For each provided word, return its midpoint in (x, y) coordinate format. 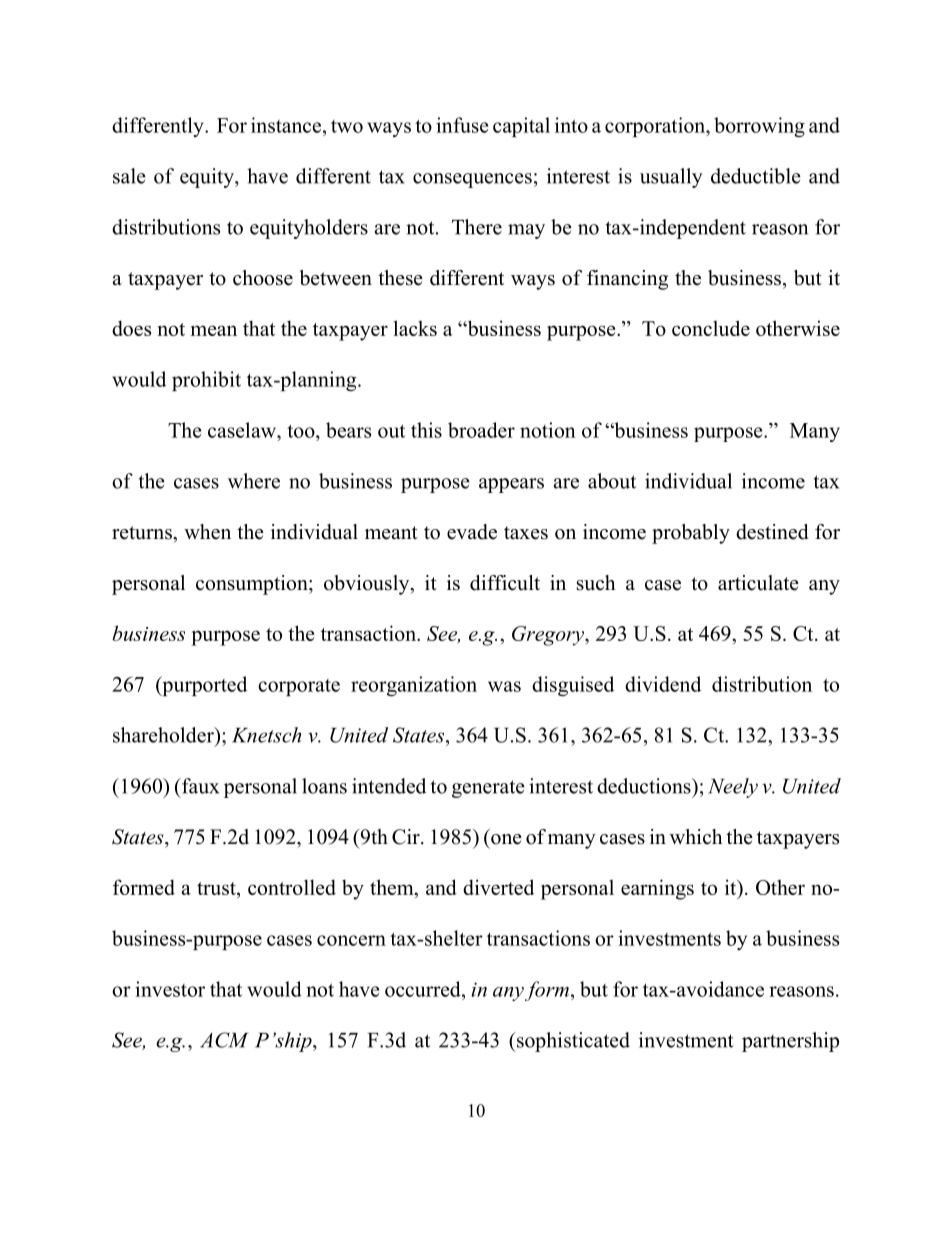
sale (129, 176)
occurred (424, 989)
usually (671, 178)
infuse (462, 125)
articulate (758, 583)
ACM (224, 1040)
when (207, 532)
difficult (505, 583)
